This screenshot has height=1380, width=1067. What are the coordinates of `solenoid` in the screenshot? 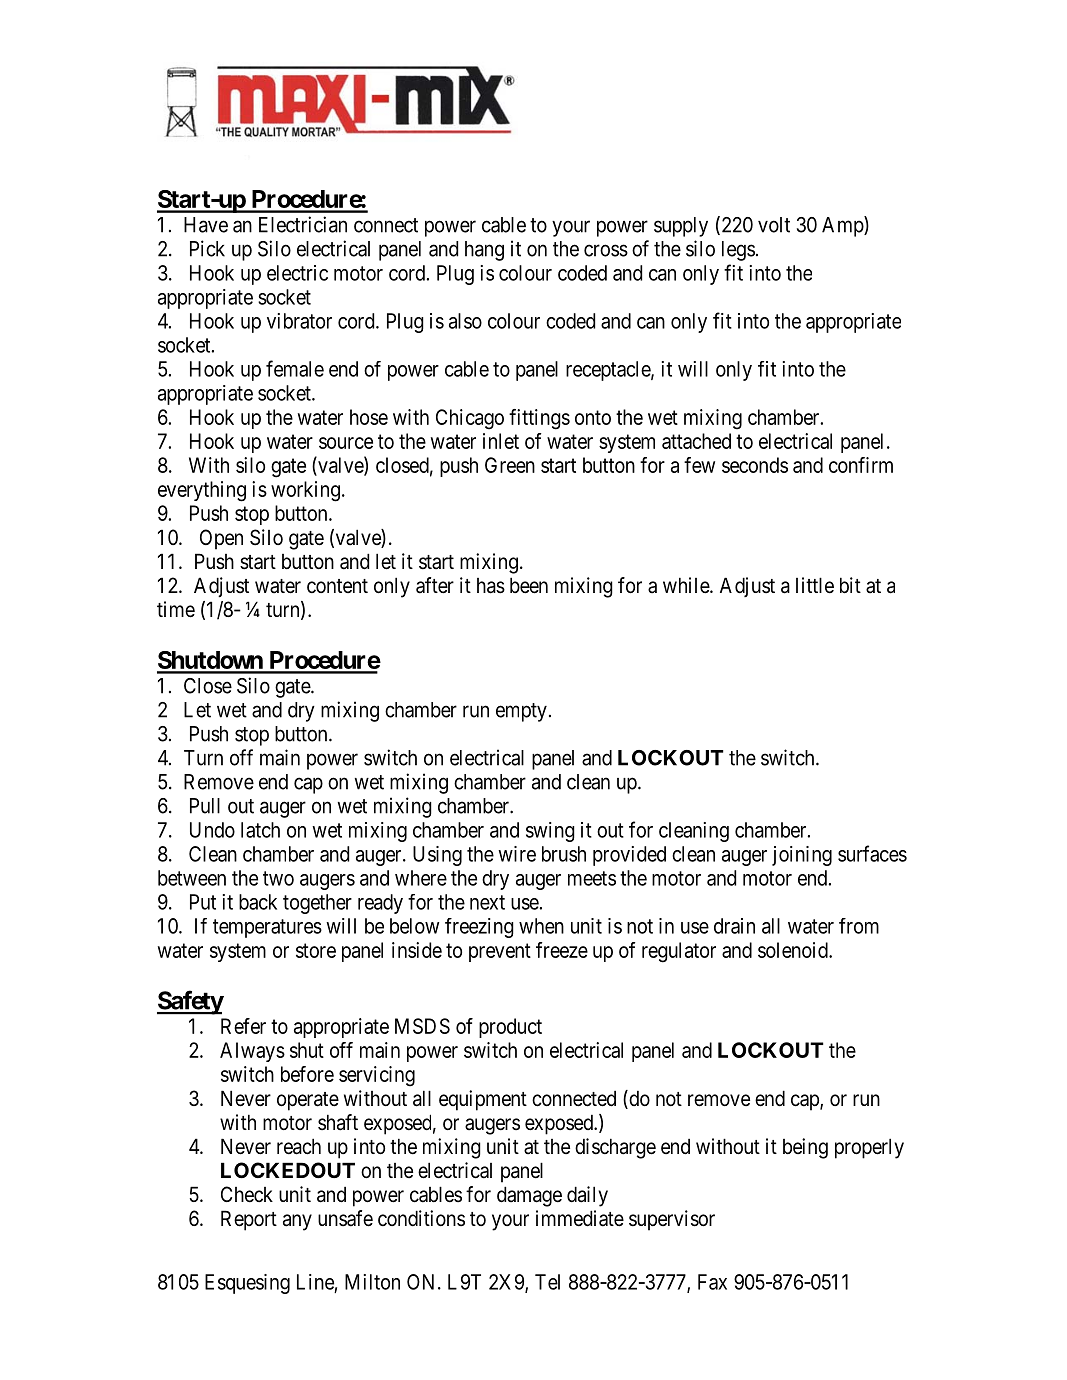 It's located at (794, 950).
